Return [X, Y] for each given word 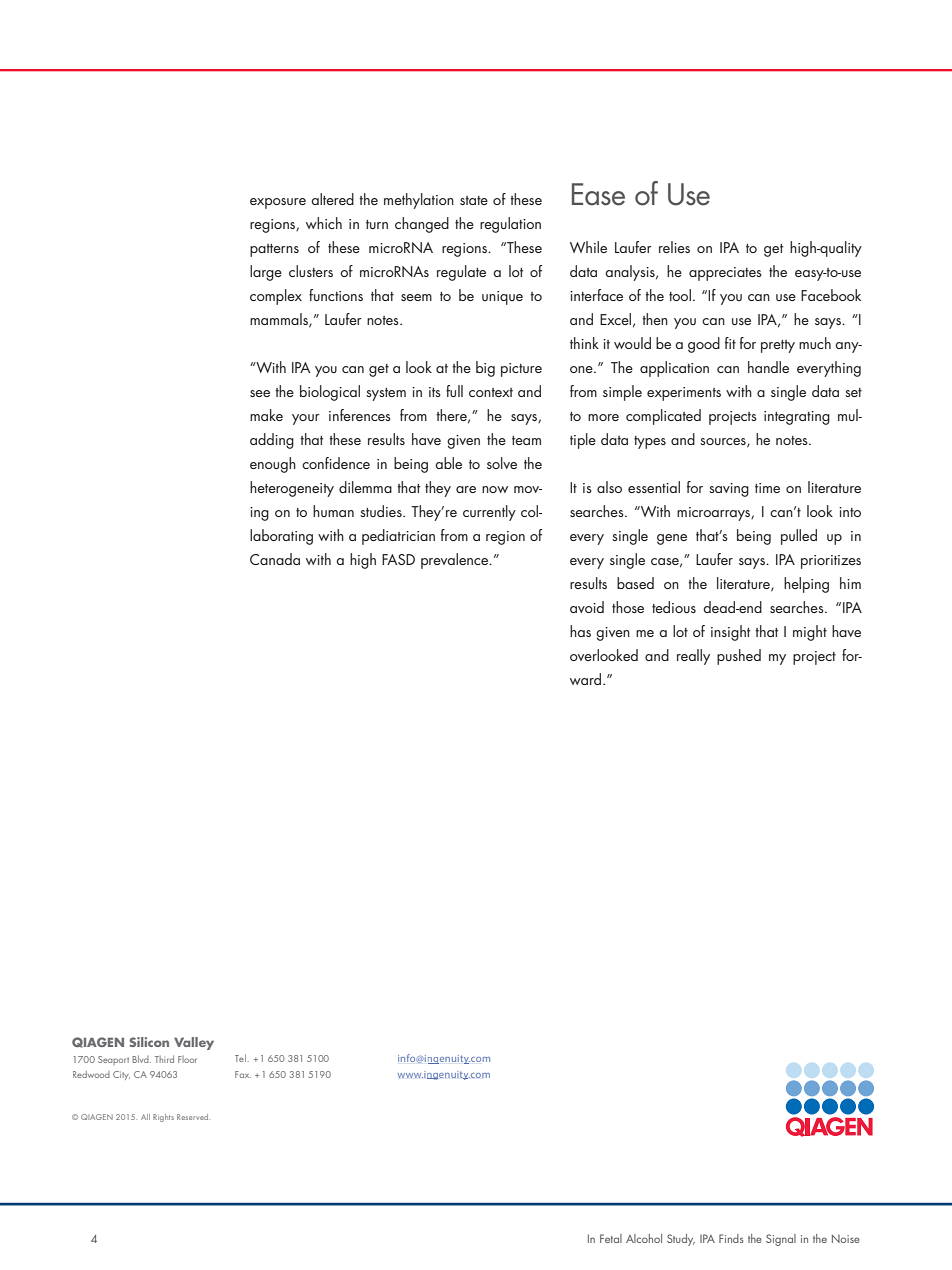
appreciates [725, 274]
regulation [510, 225]
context [491, 392]
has [580, 631]
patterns [274, 250]
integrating [797, 418]
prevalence [456, 561]
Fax [243, 1074]
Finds [731, 1238]
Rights [163, 1118]
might [810, 633]
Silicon [149, 1042]
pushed [739, 657]
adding [272, 441]
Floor [187, 1059]
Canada [275, 559]
